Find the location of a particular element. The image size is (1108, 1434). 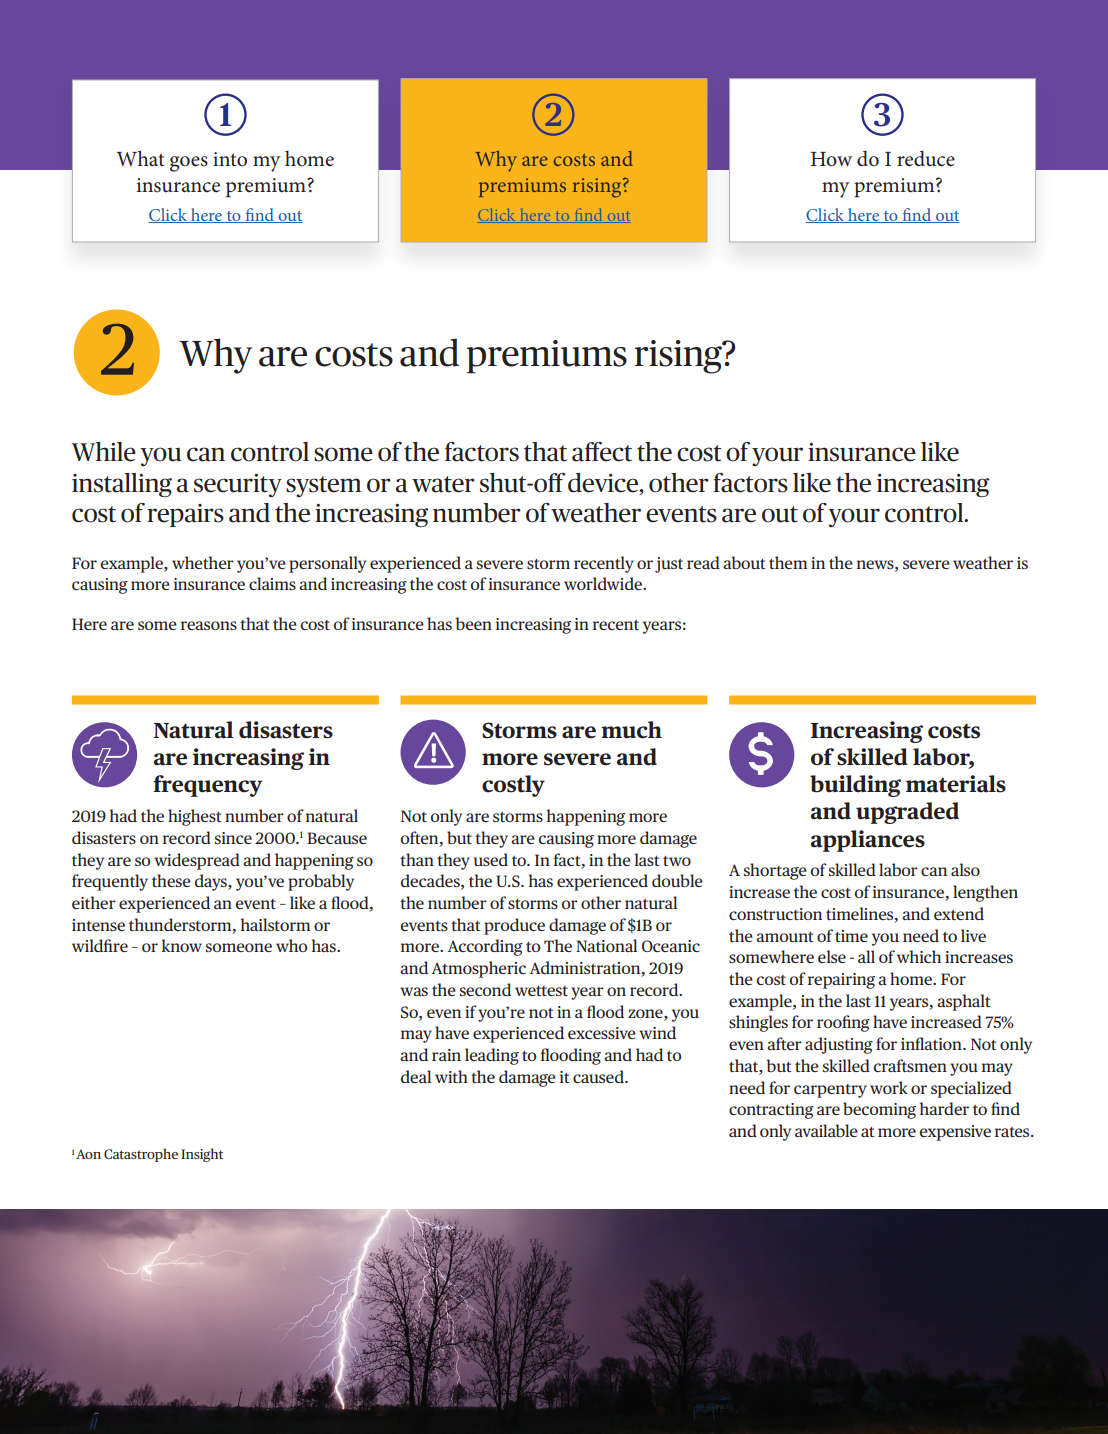

days is located at coordinates (212, 882).
